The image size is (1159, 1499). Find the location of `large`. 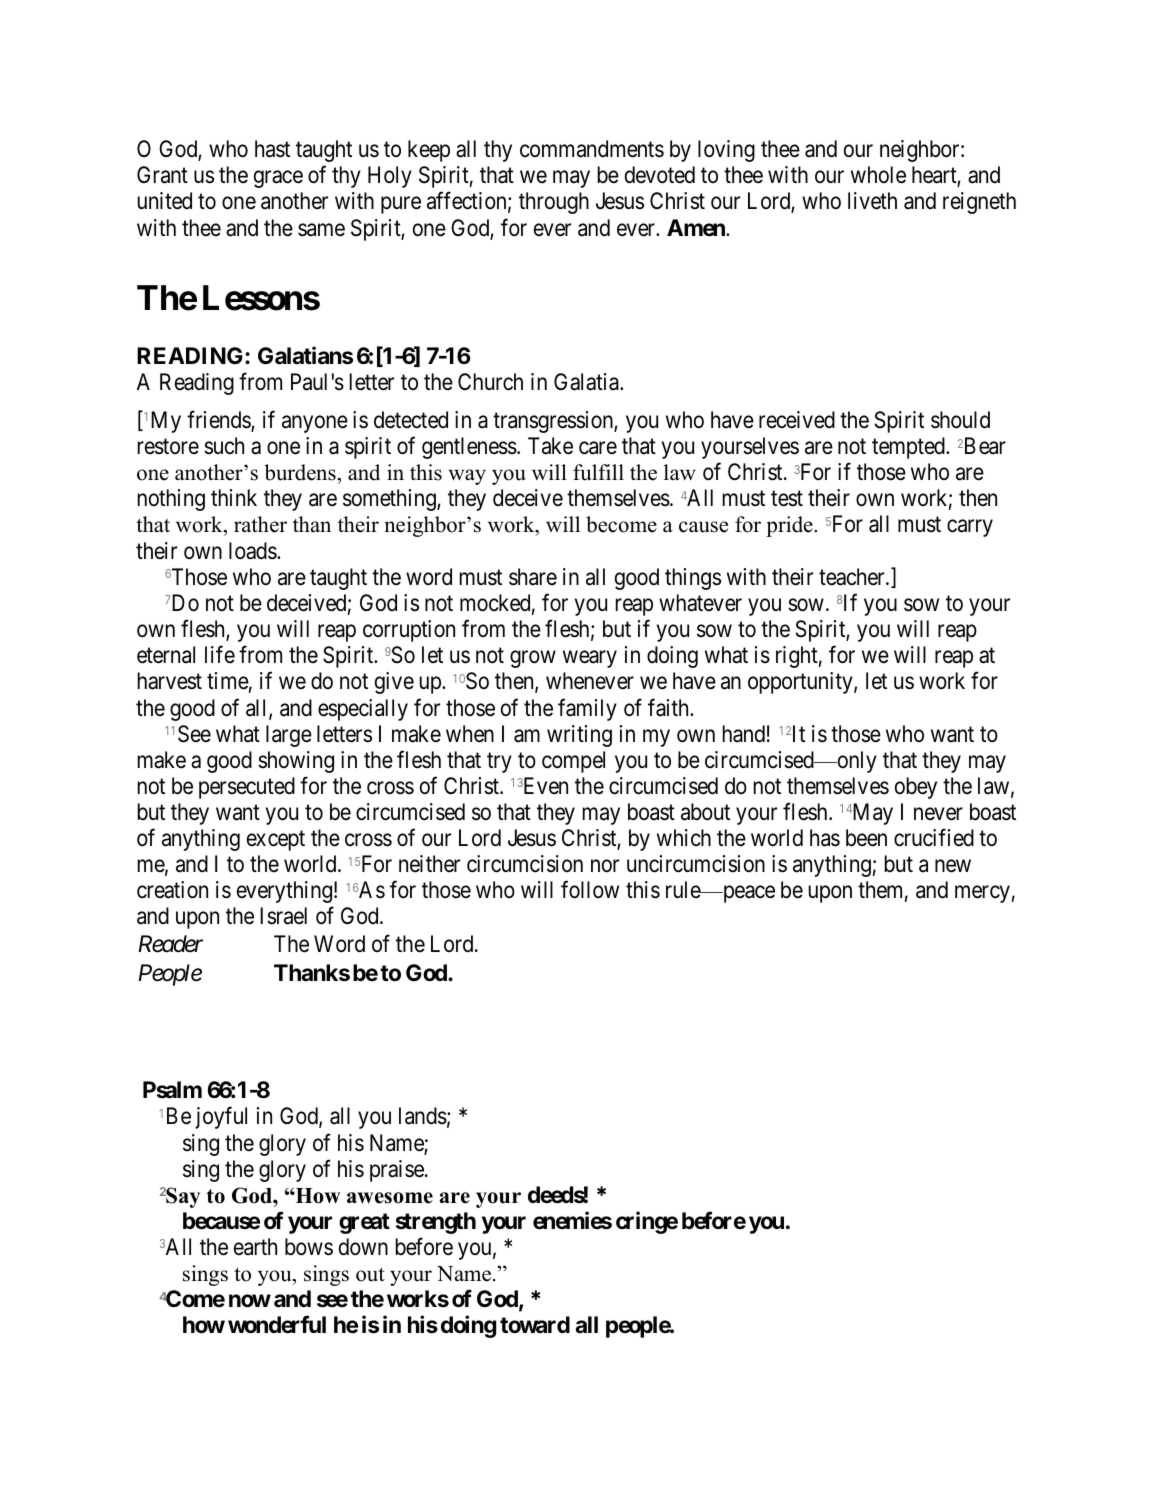

large is located at coordinates (289, 736).
